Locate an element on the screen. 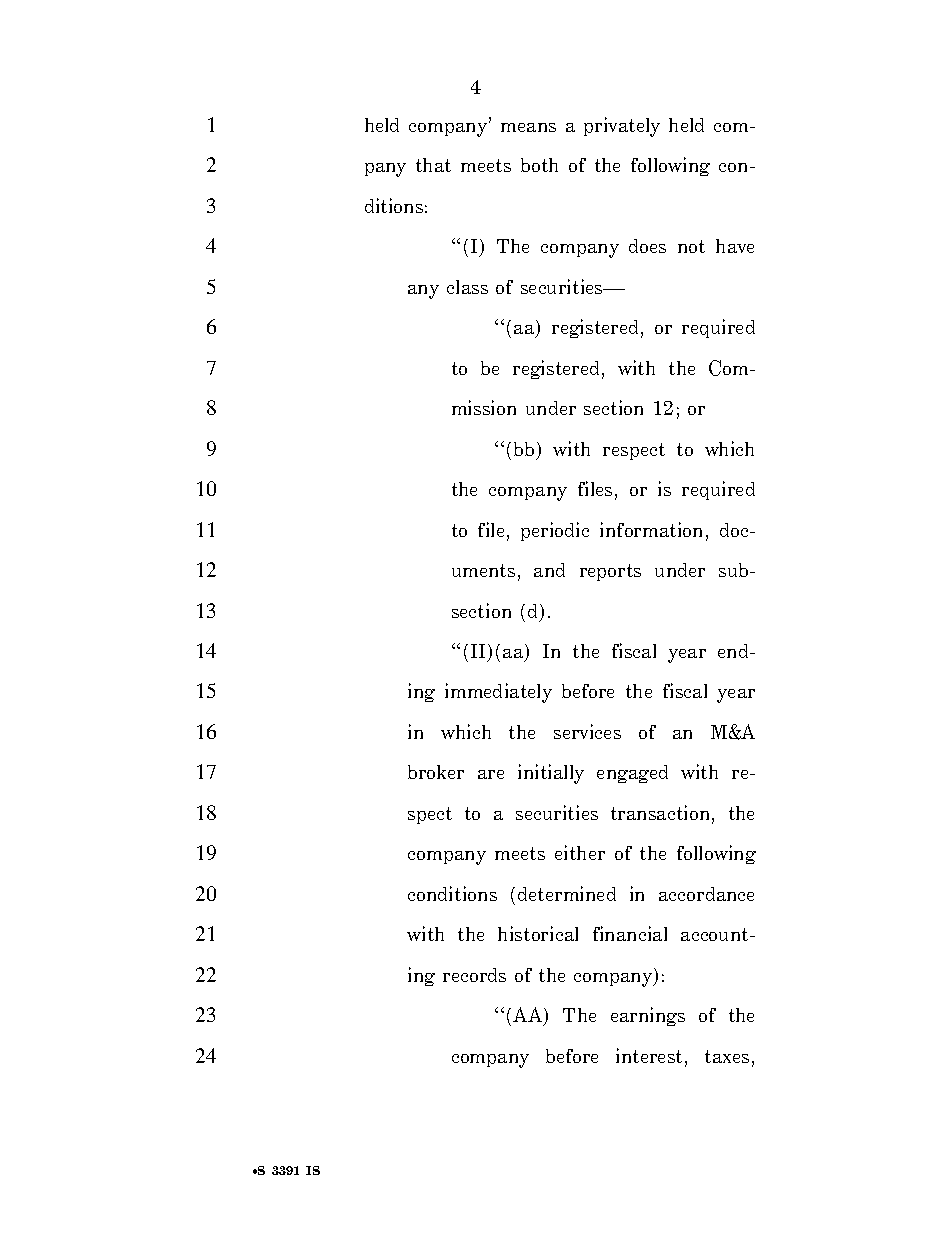  that is located at coordinates (433, 165).
